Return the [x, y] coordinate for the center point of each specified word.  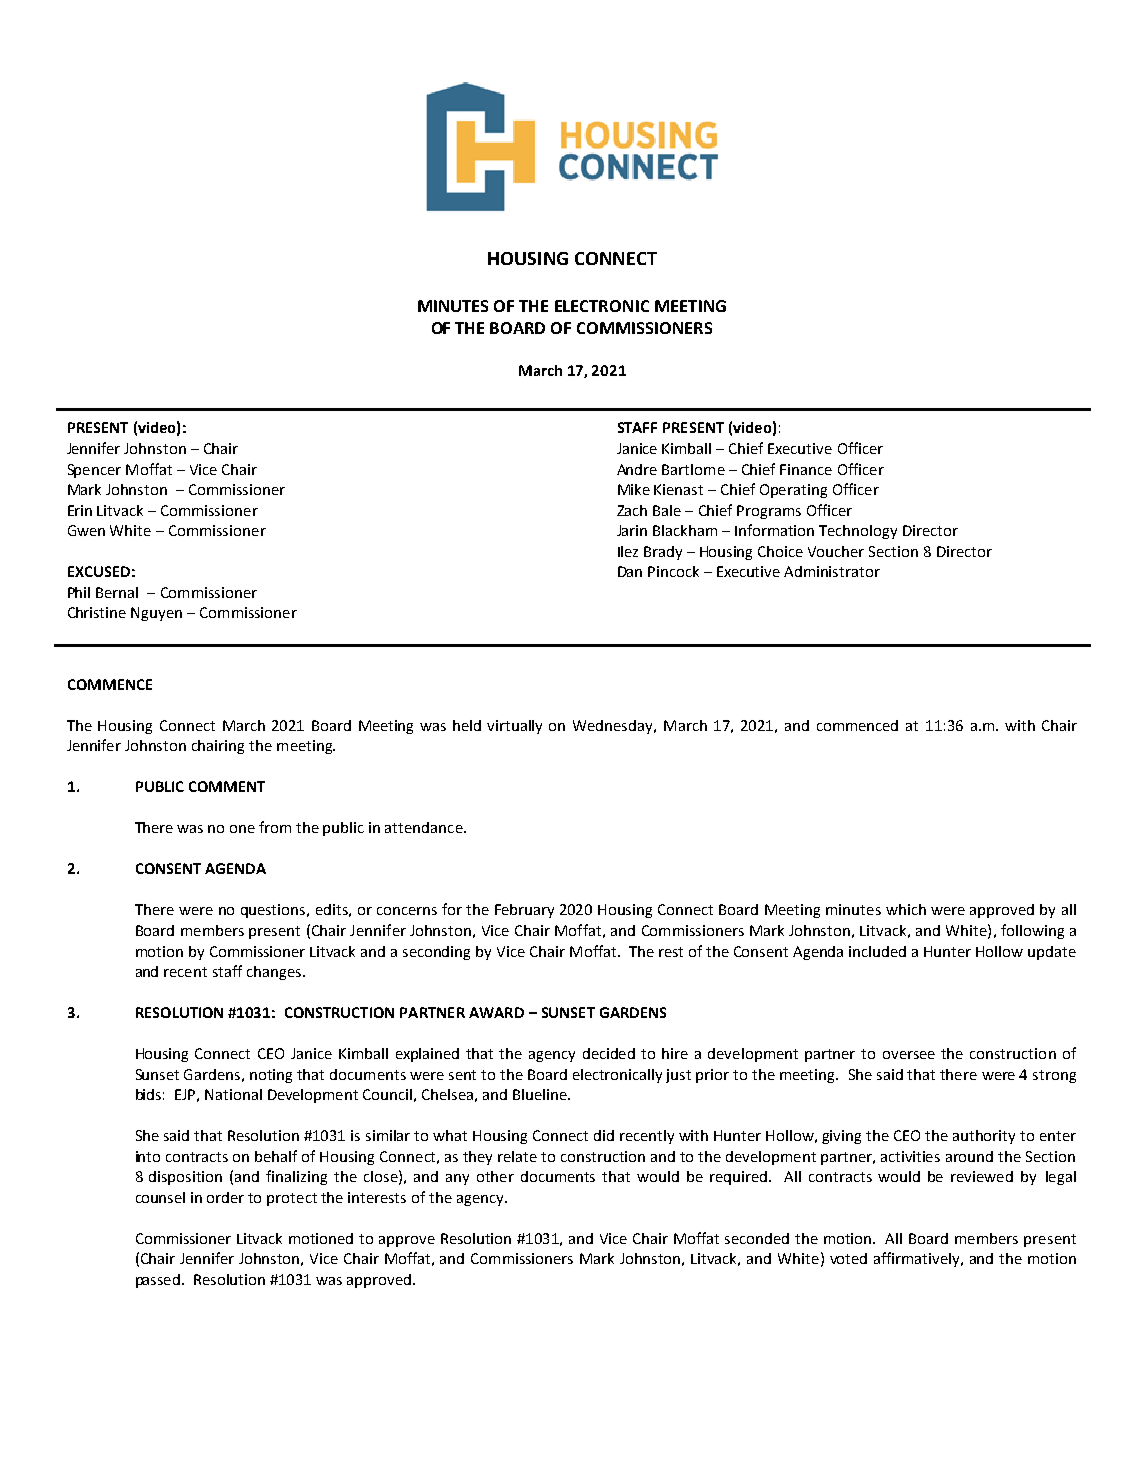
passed [159, 1281]
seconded [757, 1238]
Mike [634, 489]
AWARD [496, 1012]
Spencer [94, 471]
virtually [514, 727]
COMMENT [227, 786]
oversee [909, 1055]
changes [275, 973]
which [906, 909]
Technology [858, 532]
